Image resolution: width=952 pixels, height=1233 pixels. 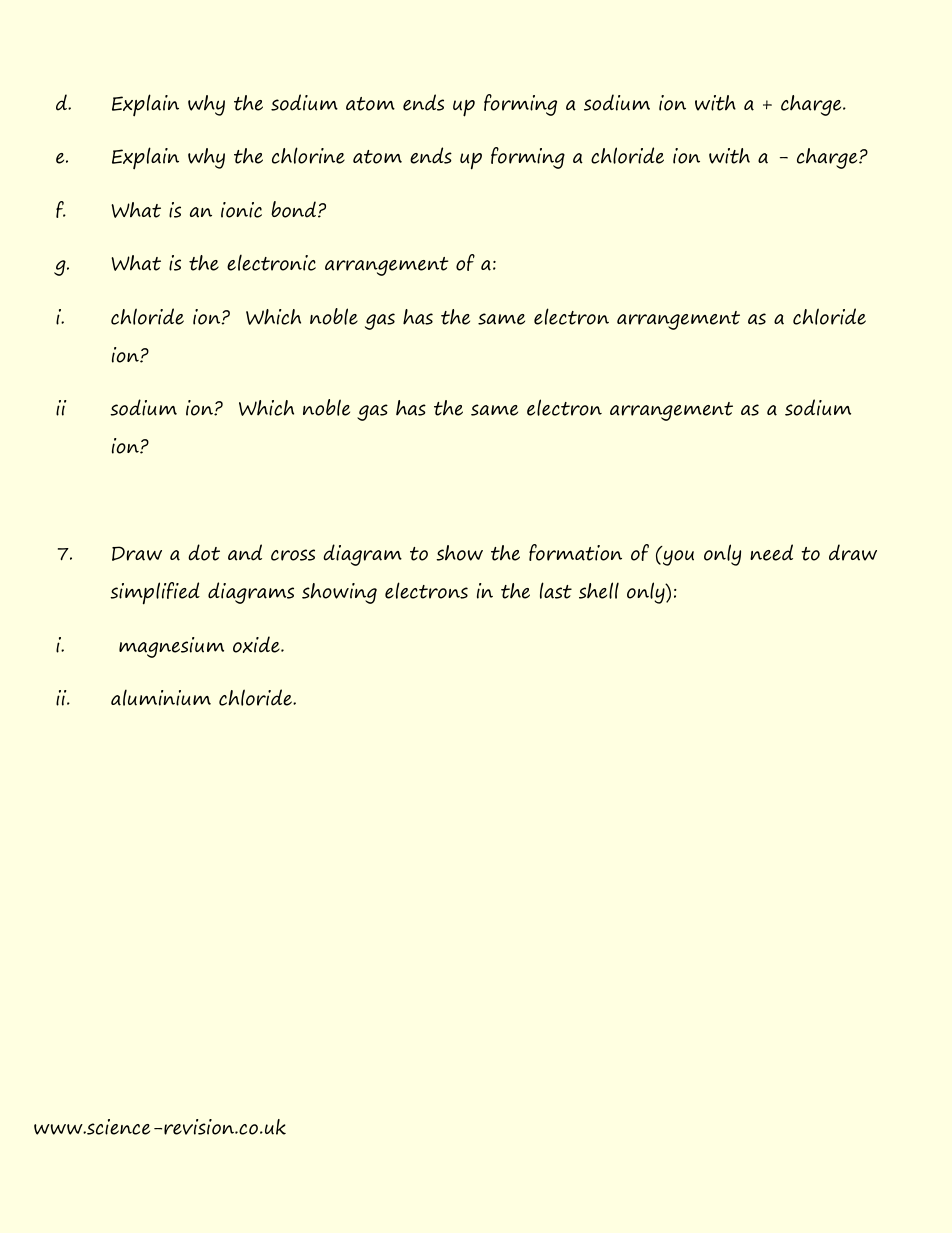 I want to click on magnesium, so click(x=171, y=647).
